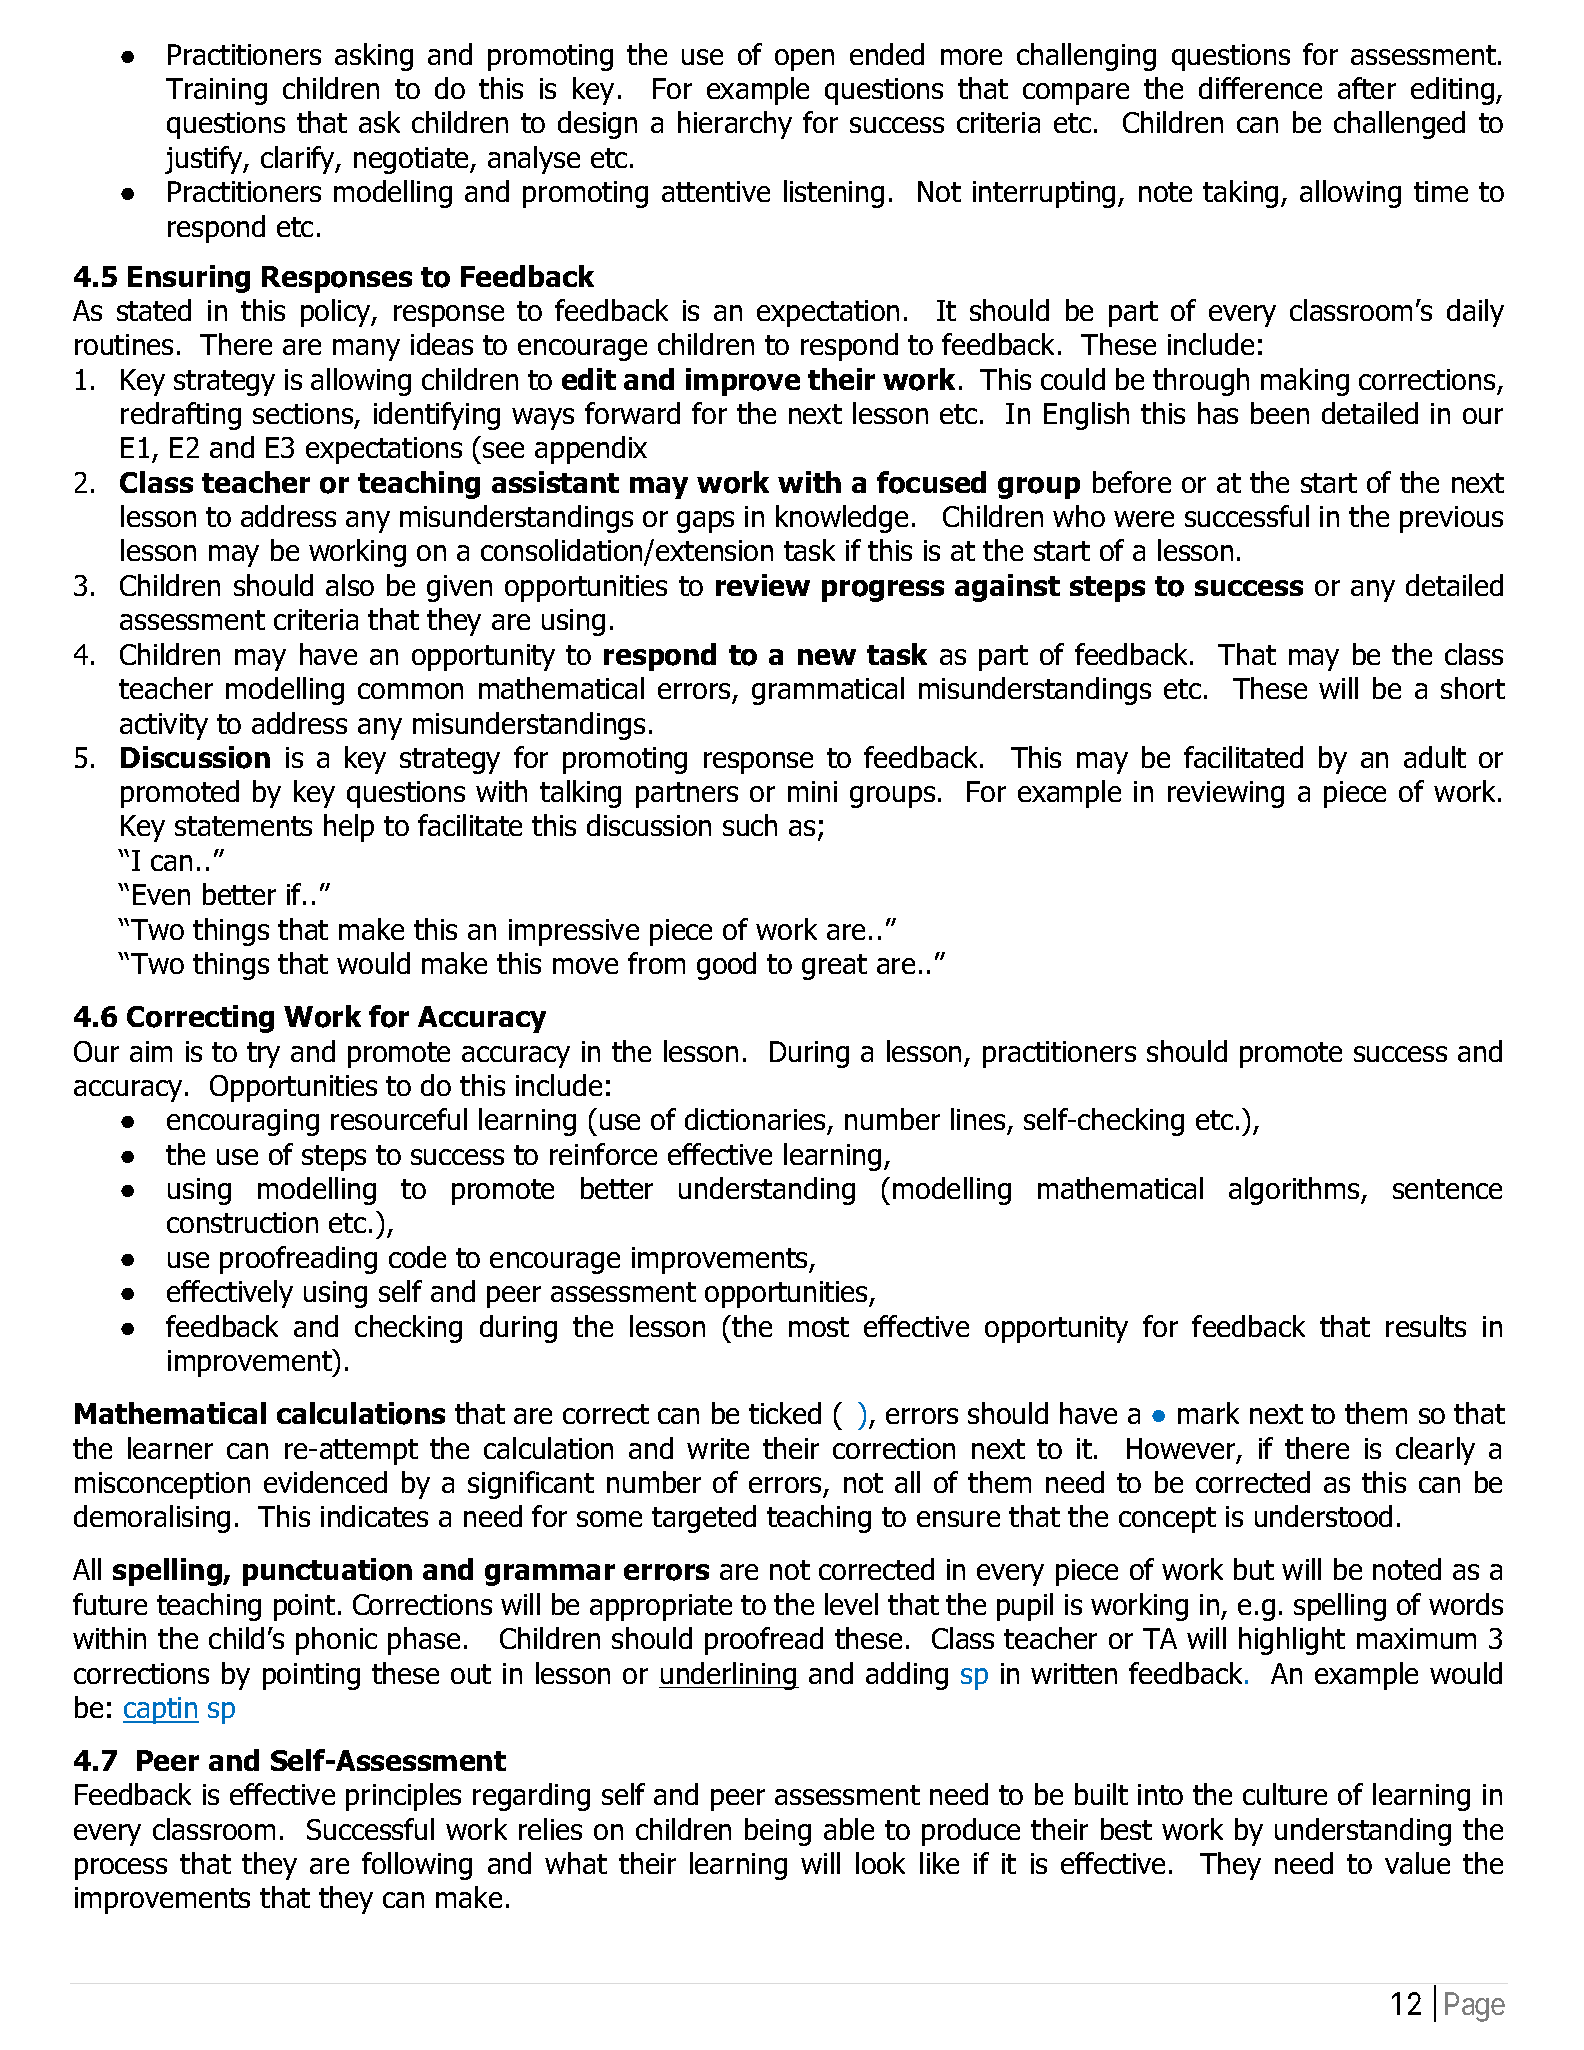  I want to click on great, so click(834, 967).
